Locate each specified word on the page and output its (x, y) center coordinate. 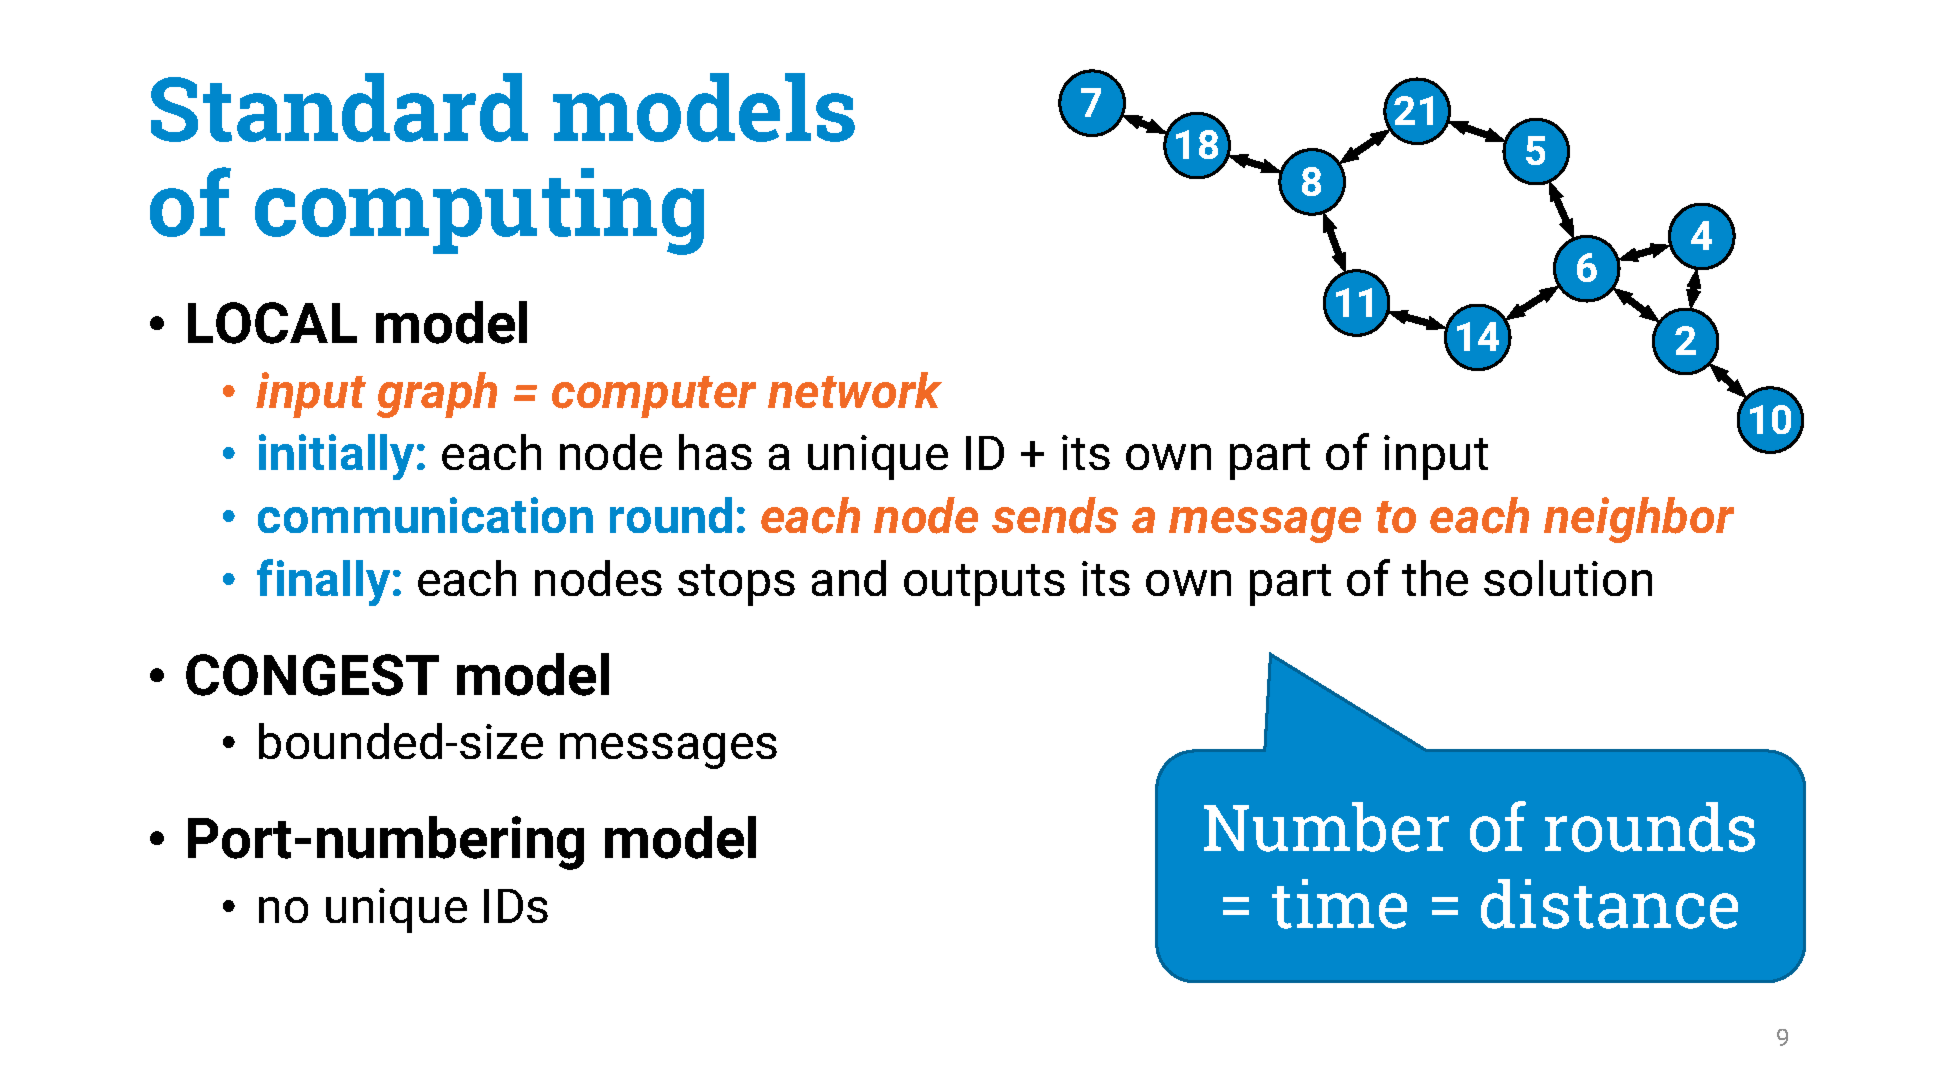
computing (479, 211)
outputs (984, 585)
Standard (339, 107)
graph (437, 395)
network (855, 390)
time (1339, 904)
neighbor (1639, 520)
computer (654, 397)
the (1435, 578)
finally (323, 582)
